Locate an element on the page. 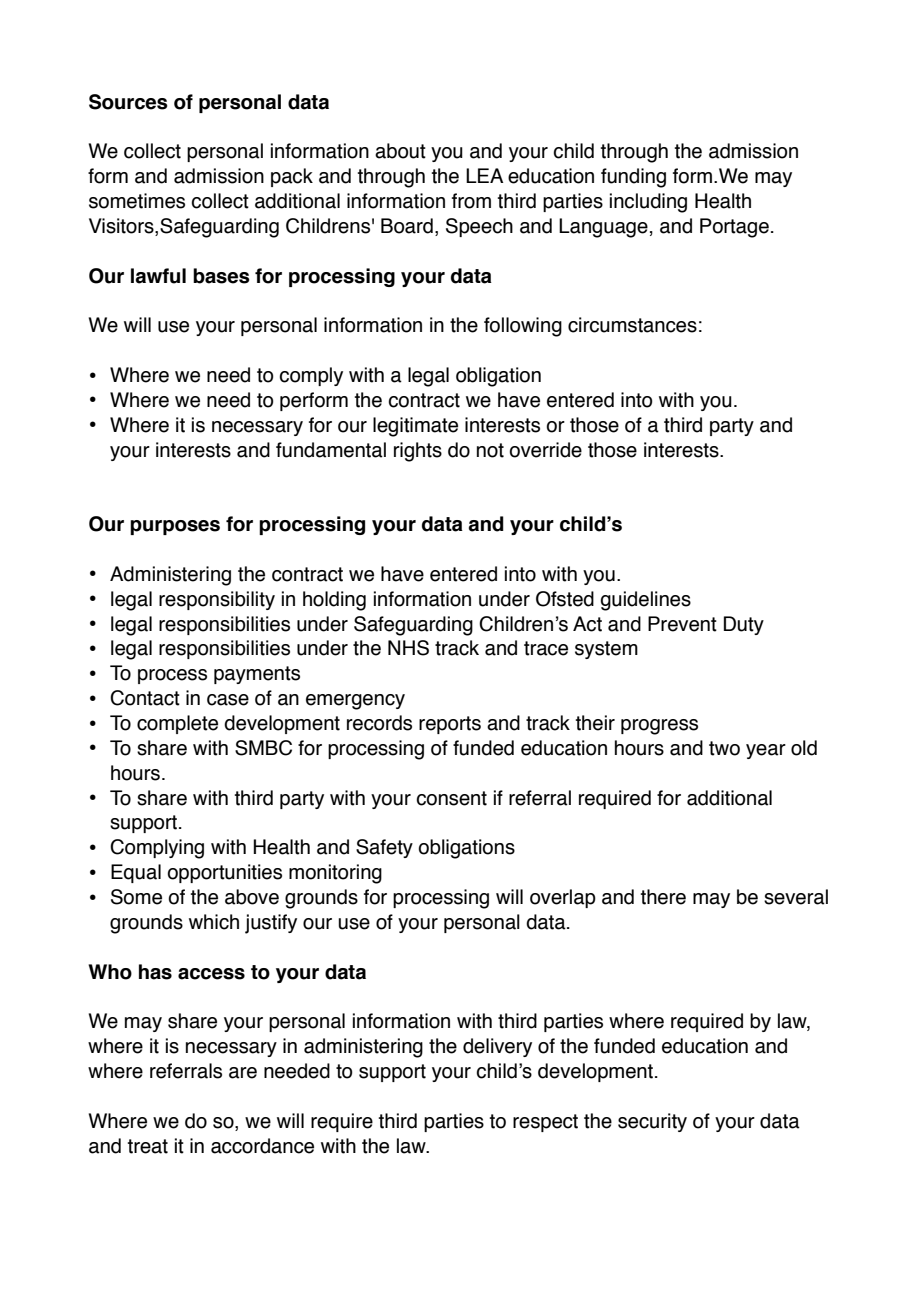 This document has height=1308, width=924. NHS is located at coordinates (408, 648).
